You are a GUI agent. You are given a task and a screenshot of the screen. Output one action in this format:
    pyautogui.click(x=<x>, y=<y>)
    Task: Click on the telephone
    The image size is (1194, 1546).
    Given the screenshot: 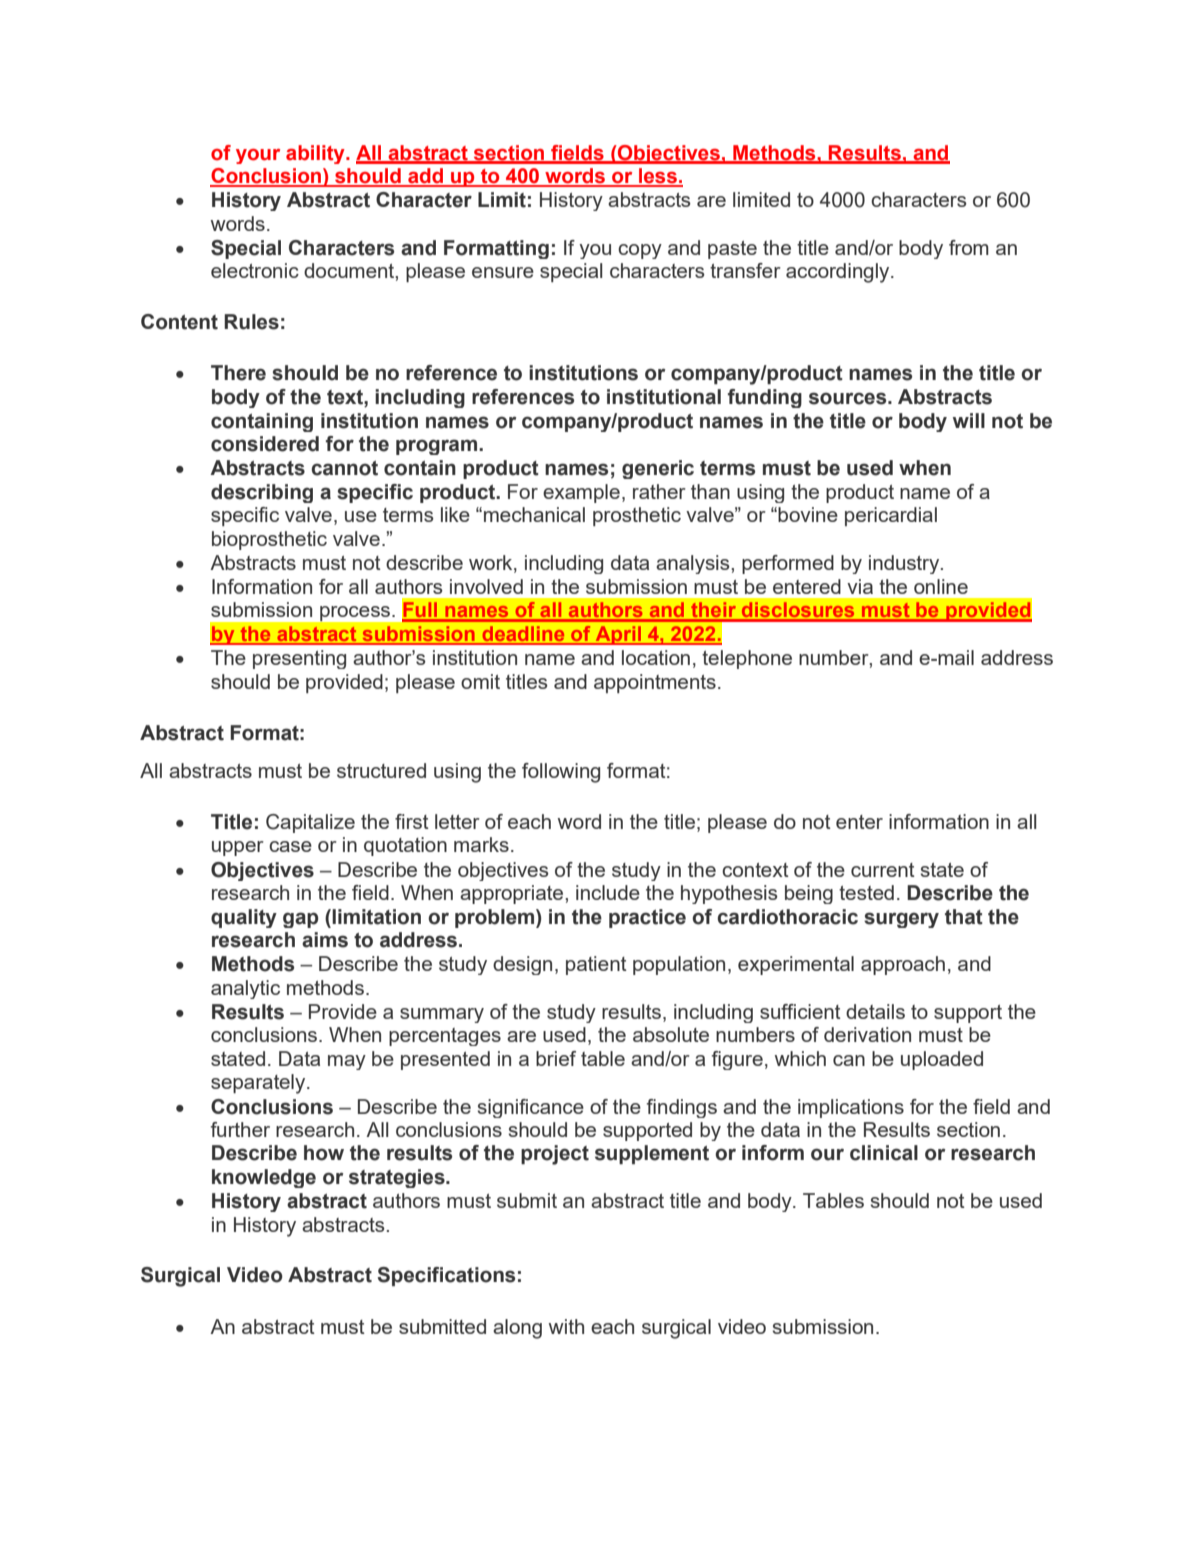 What is the action you would take?
    pyautogui.click(x=747, y=659)
